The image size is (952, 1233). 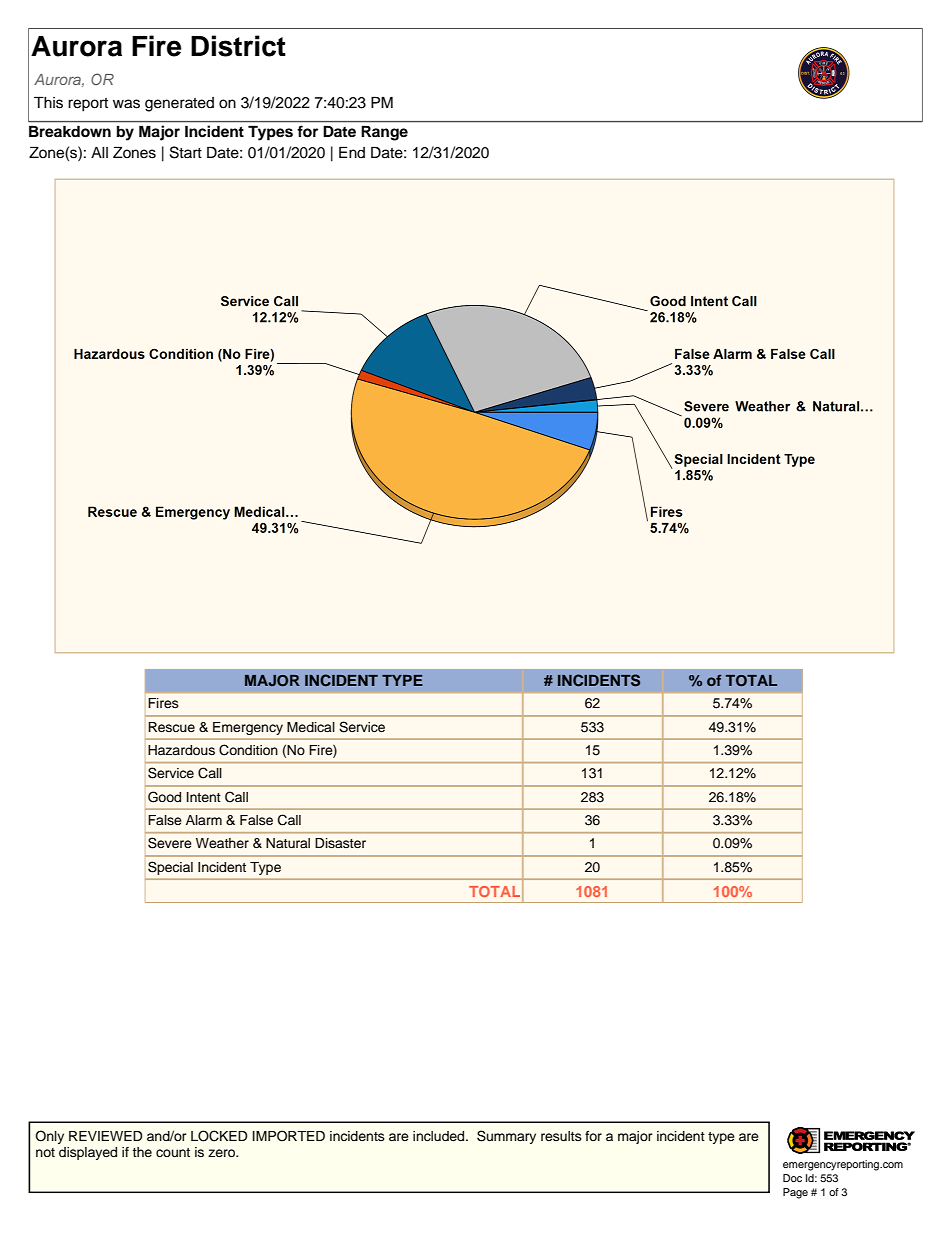 What do you see at coordinates (792, 1178) in the document?
I see `Doc` at bounding box center [792, 1178].
